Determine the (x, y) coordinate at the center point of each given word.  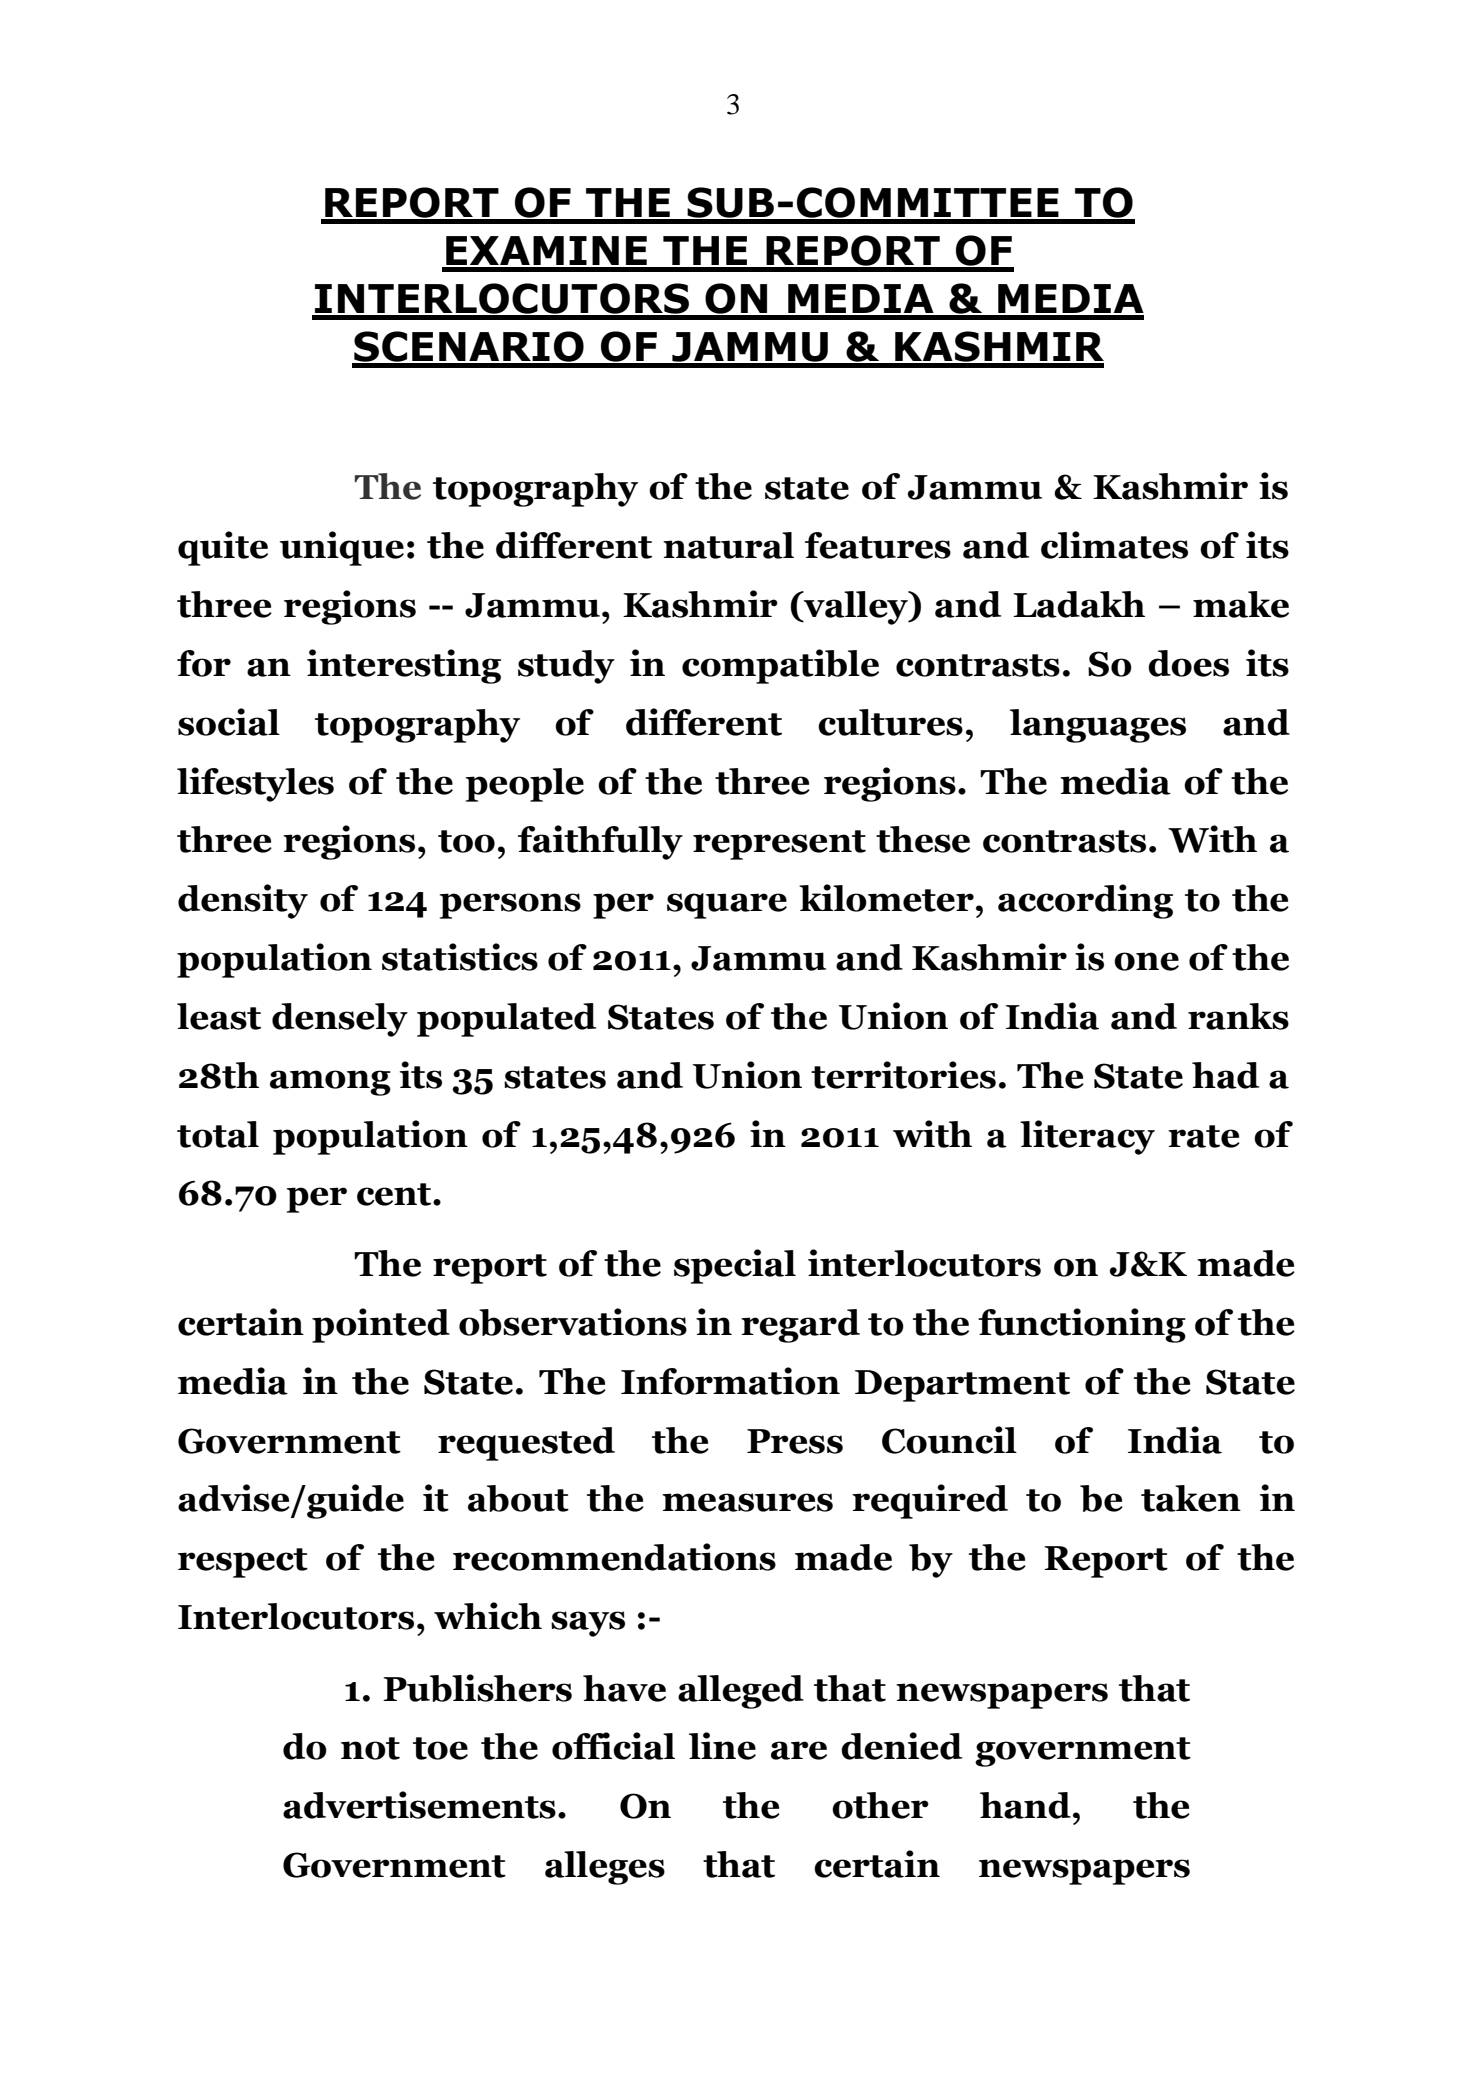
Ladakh (1079, 604)
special (735, 1266)
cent (395, 1194)
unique (342, 548)
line (722, 1746)
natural (728, 545)
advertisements (419, 1805)
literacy (1087, 1137)
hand (1025, 1805)
